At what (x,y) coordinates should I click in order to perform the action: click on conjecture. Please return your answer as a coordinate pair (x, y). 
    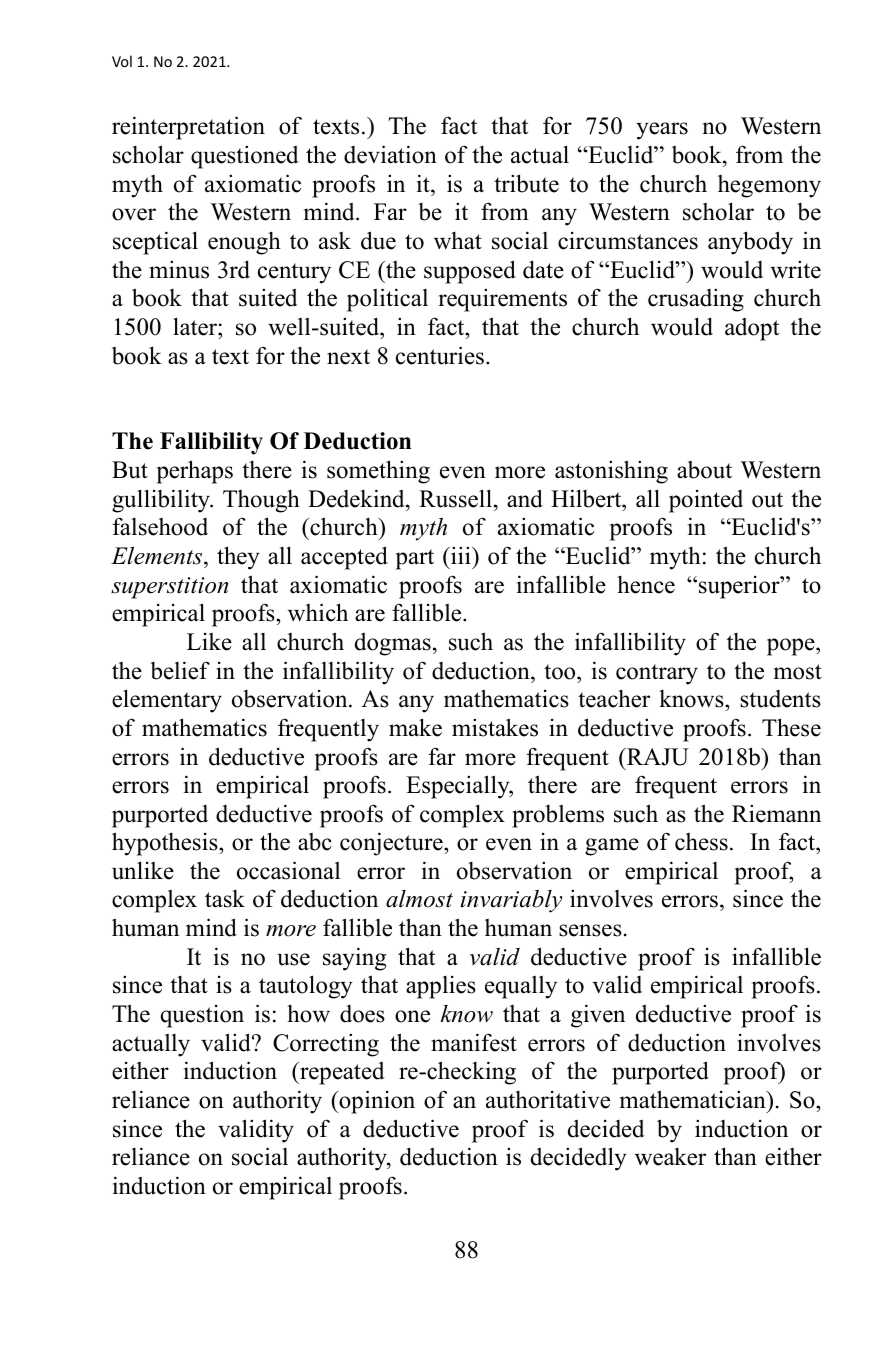
    Looking at the image, I should click on (392, 844).
